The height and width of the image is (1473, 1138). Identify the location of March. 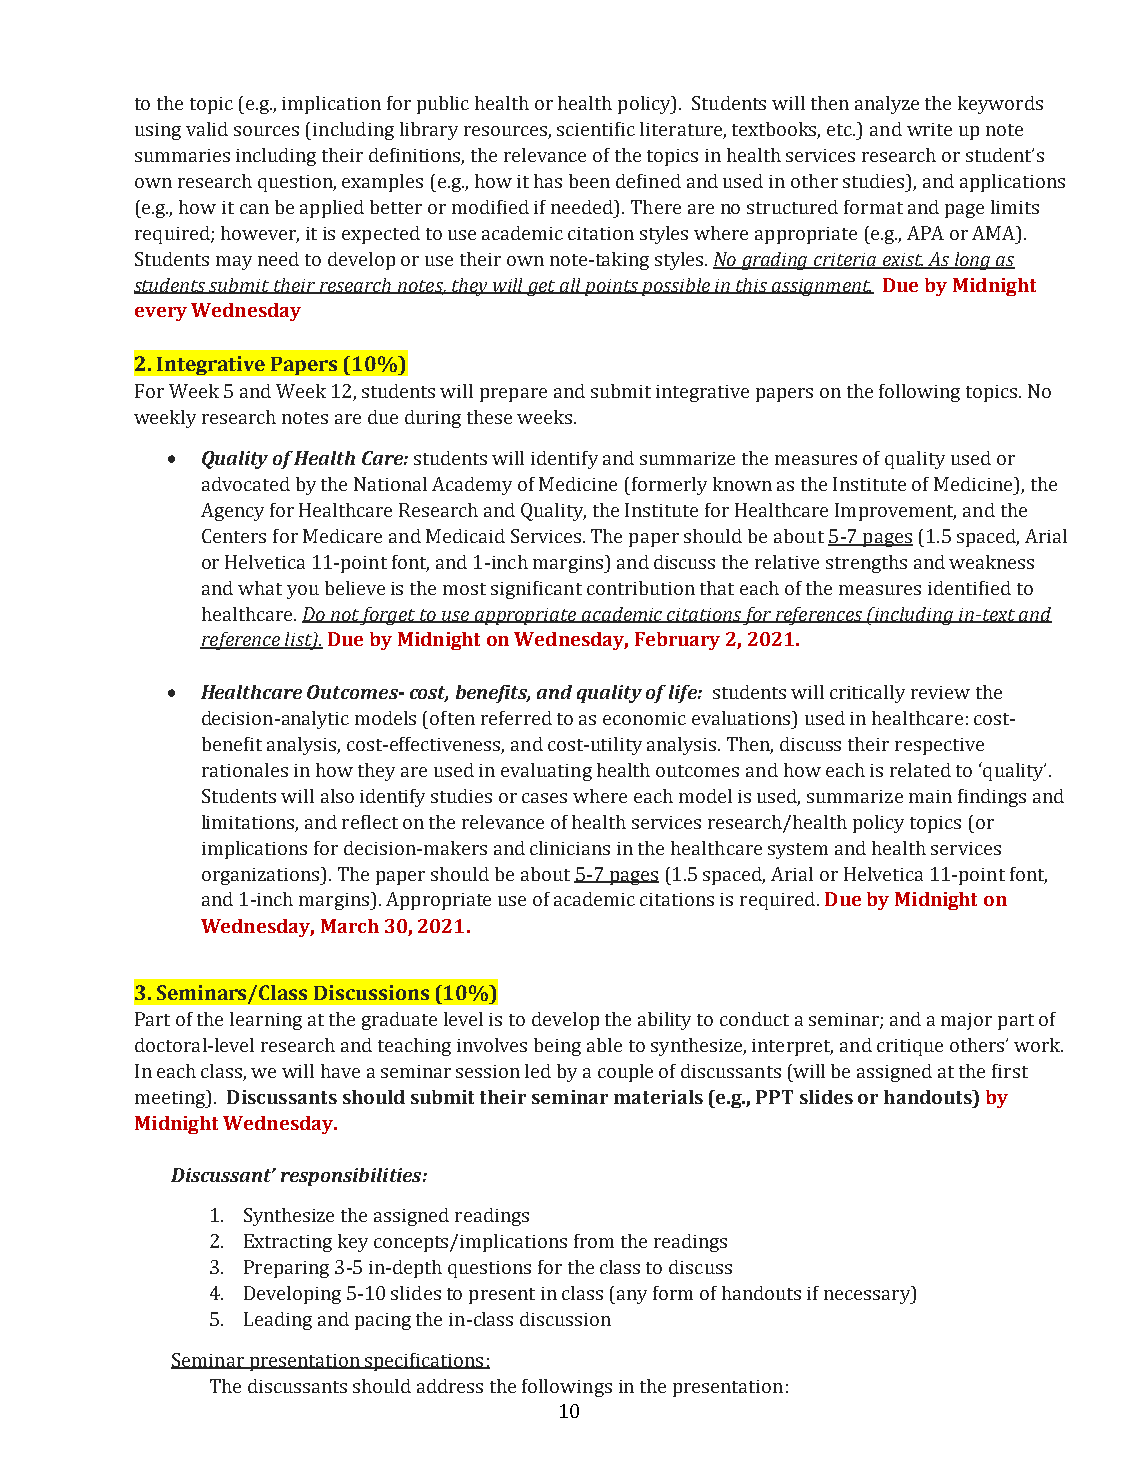
(350, 926).
